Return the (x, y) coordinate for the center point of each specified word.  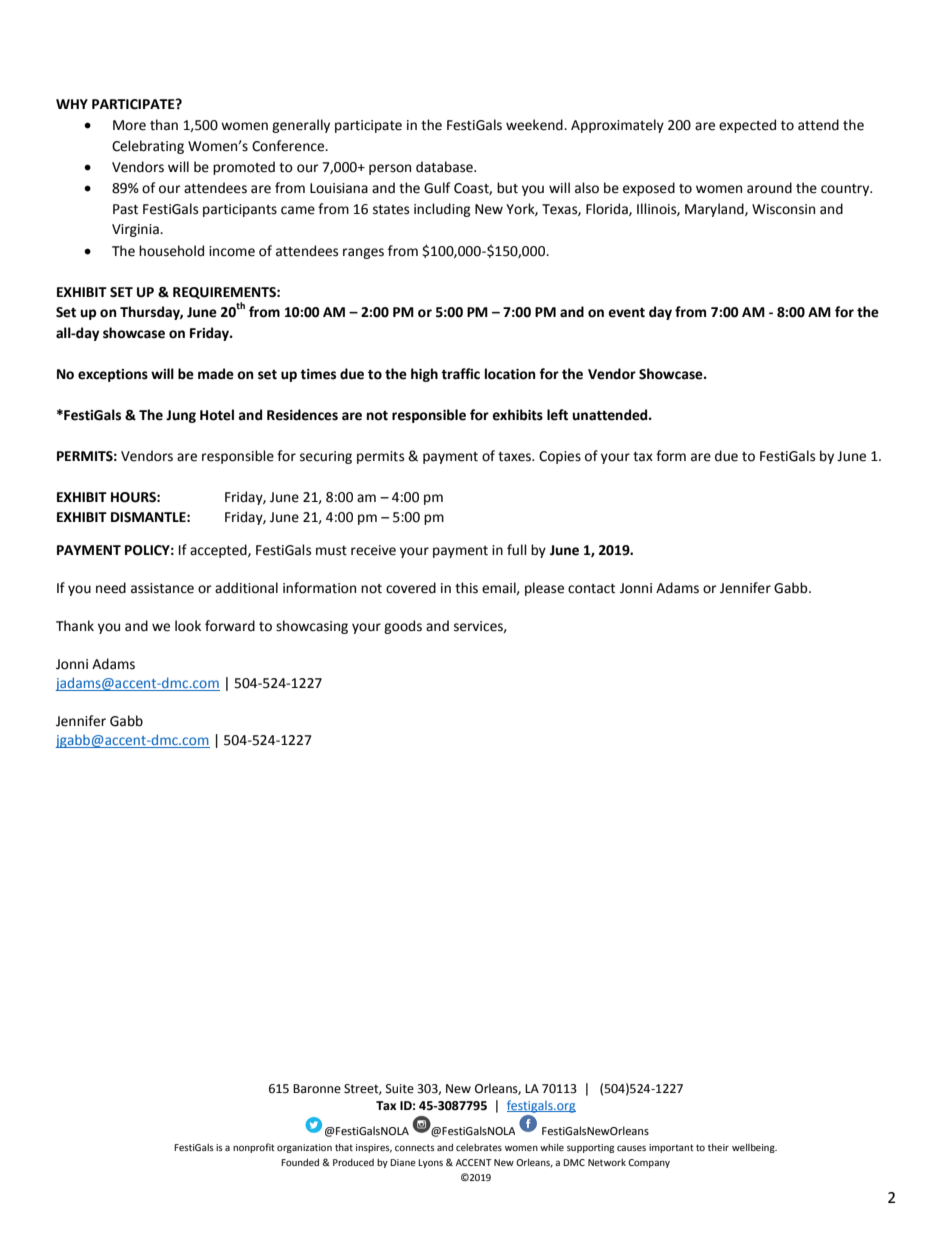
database (445, 167)
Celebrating (148, 147)
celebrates (479, 1147)
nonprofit (254, 1148)
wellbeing (754, 1148)
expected (747, 126)
